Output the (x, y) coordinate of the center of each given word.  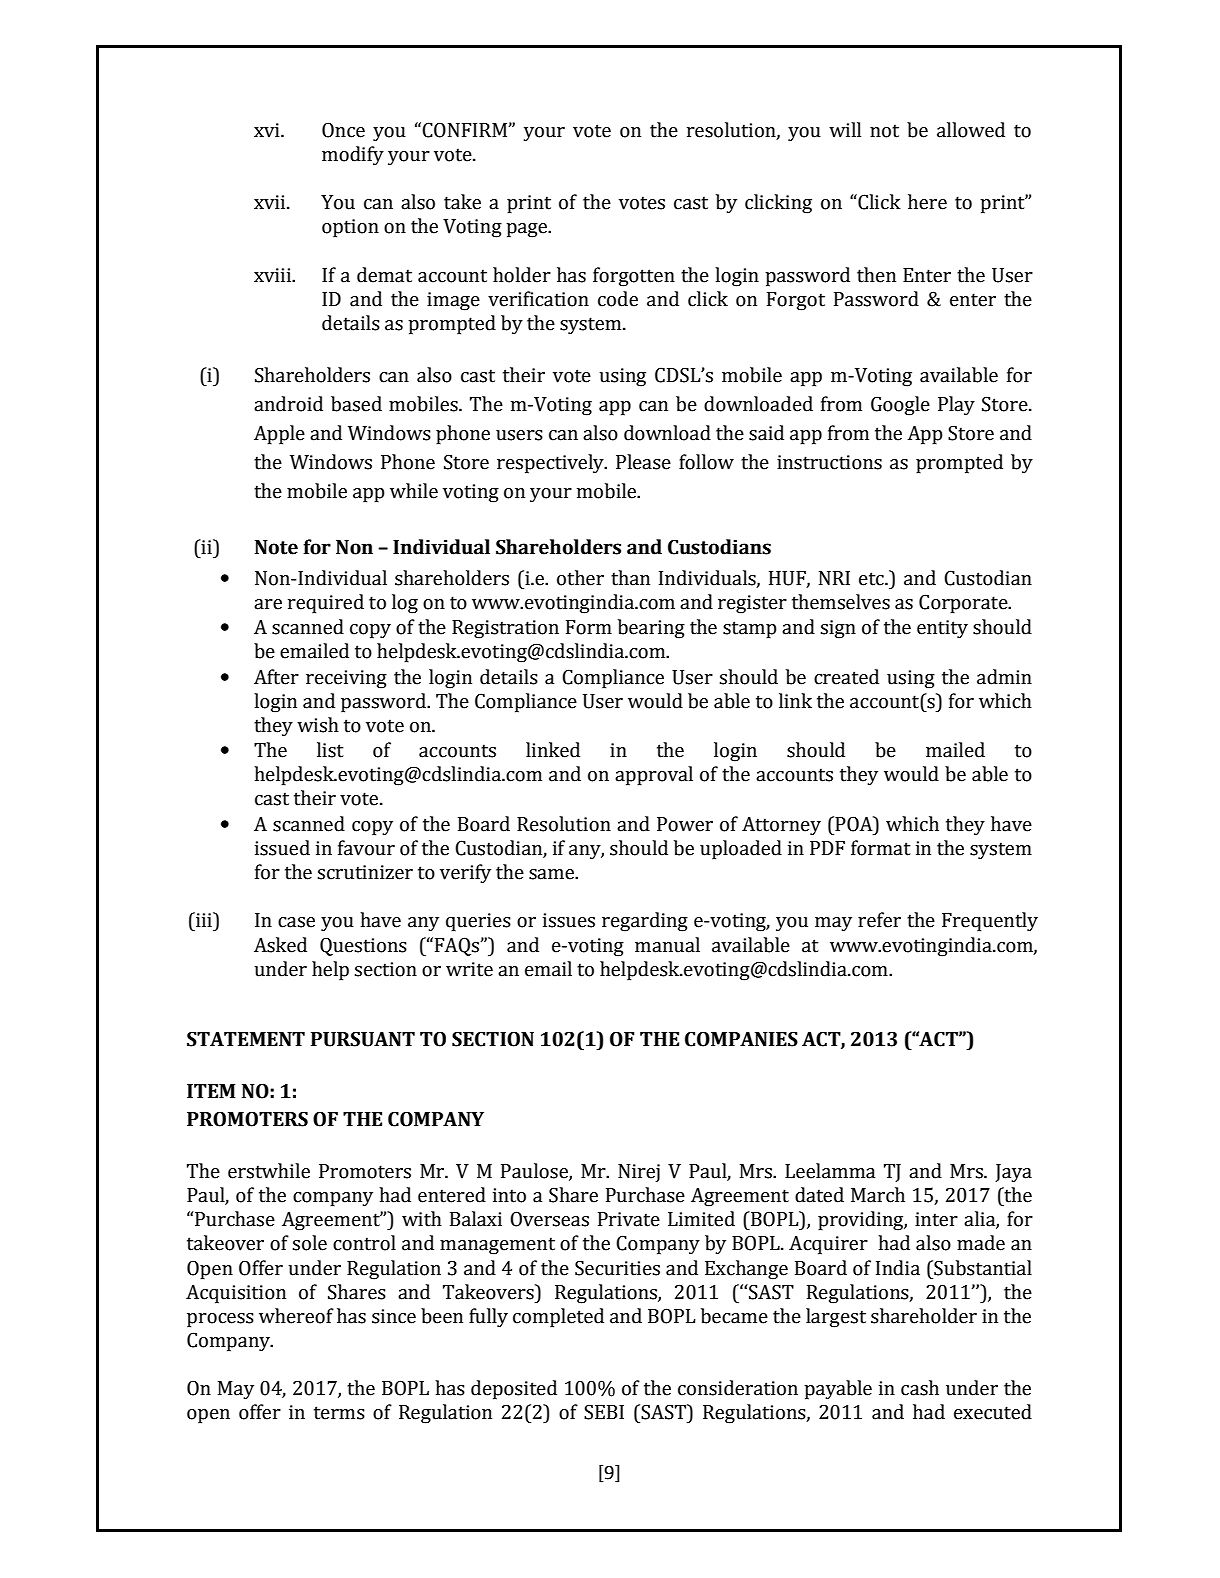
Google (900, 406)
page (527, 230)
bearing (651, 629)
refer (879, 920)
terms (339, 1413)
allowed (971, 130)
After (276, 677)
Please (643, 462)
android (288, 404)
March (878, 1195)
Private (629, 1219)
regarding (645, 922)
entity (942, 629)
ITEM (211, 1091)
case (296, 922)
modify (353, 156)
